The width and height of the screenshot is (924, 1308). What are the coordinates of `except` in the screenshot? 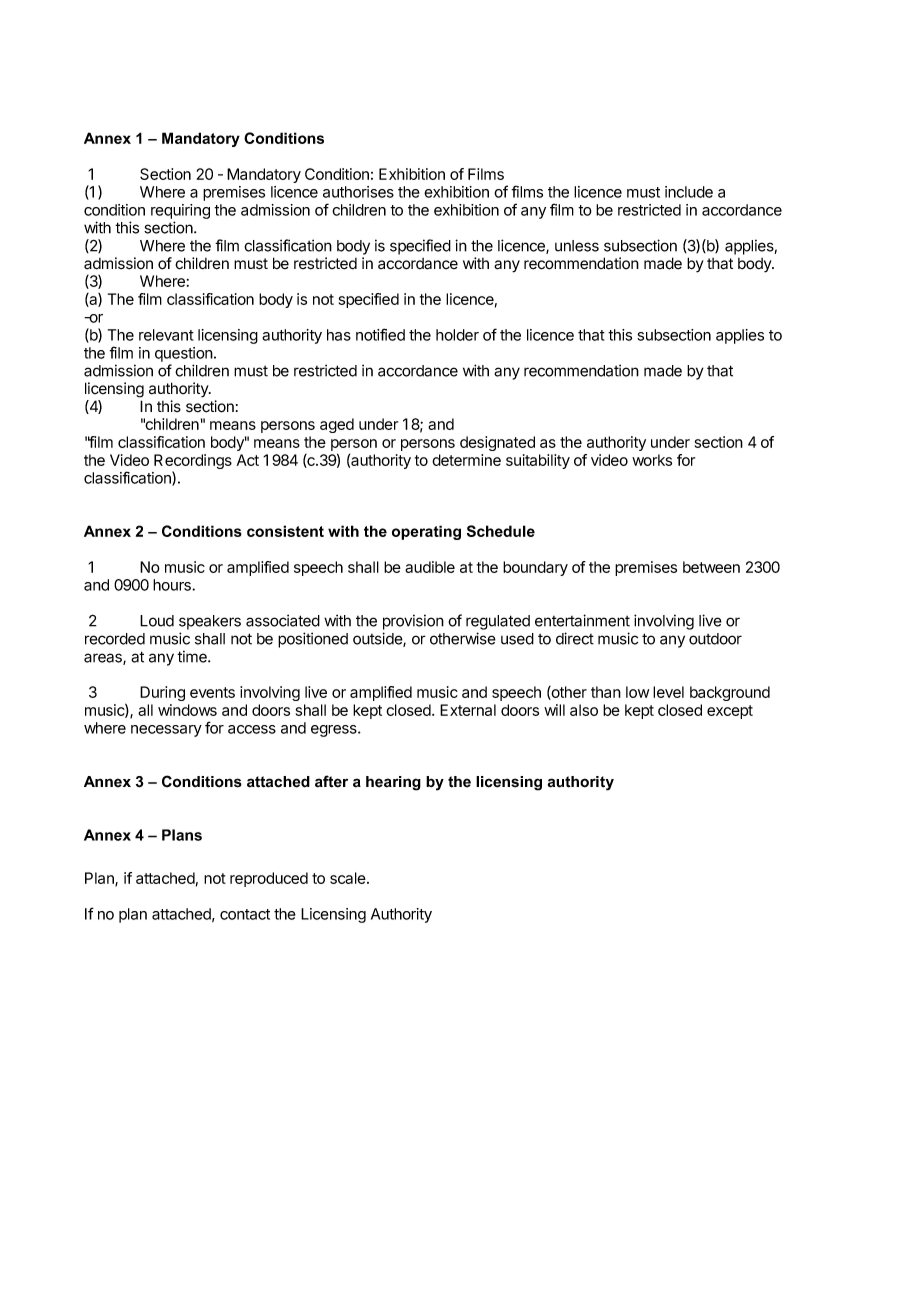 It's located at (730, 712).
